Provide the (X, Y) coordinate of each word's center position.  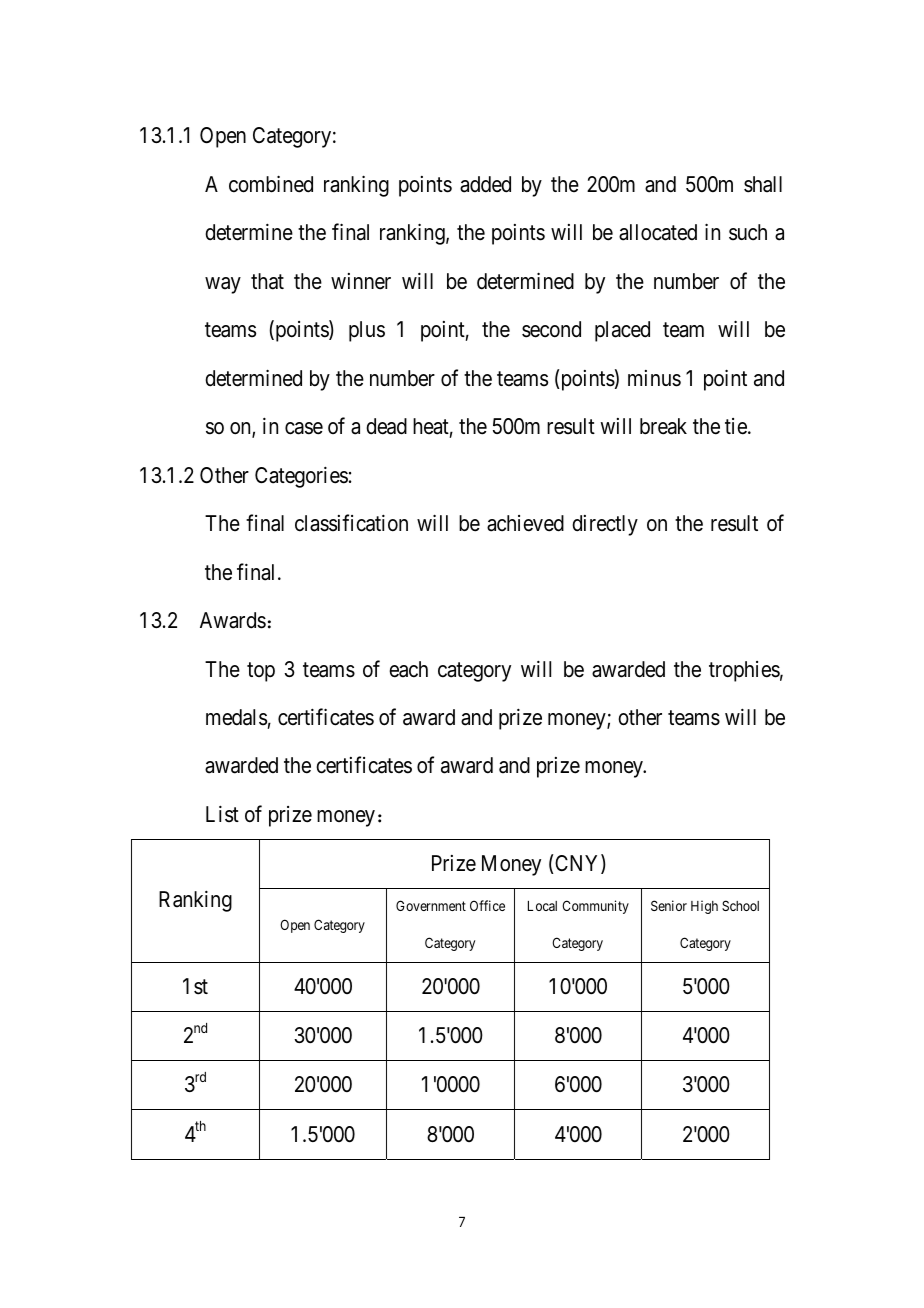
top (261, 672)
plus (367, 331)
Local (542, 906)
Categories (301, 477)
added (485, 184)
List (222, 814)
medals (236, 717)
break (663, 426)
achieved (525, 523)
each (408, 669)
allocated (658, 232)
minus (654, 378)
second (551, 329)
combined (271, 184)
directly (605, 525)
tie (737, 426)
